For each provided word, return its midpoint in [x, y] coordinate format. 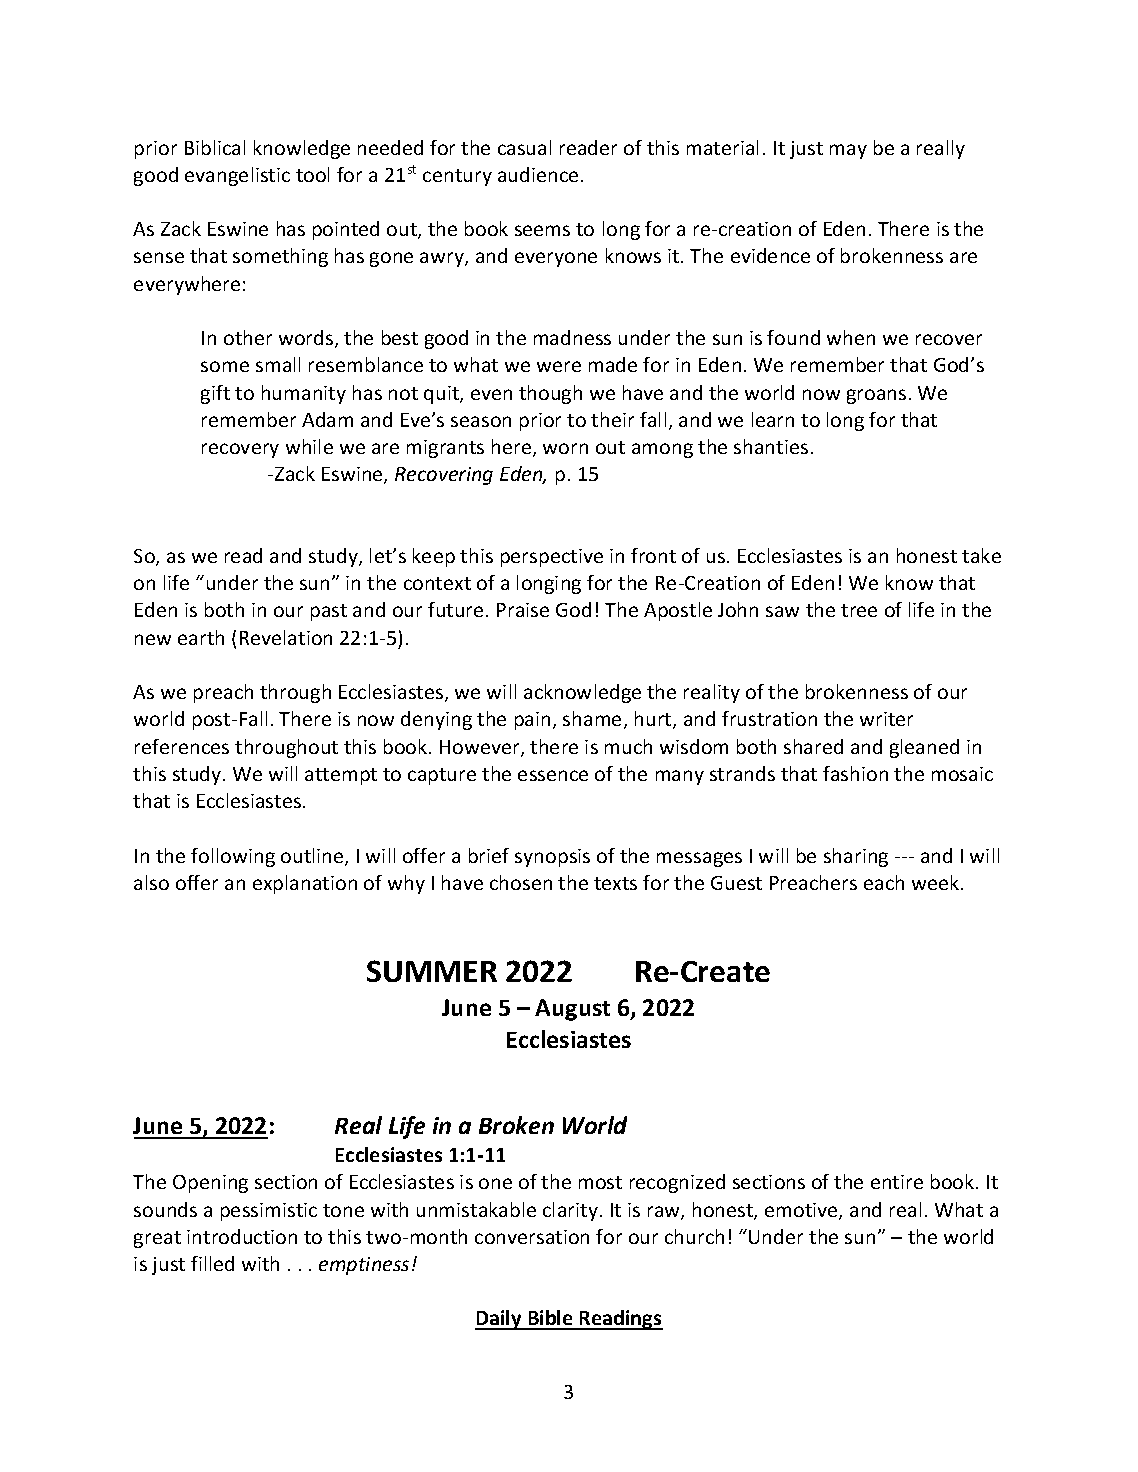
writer [886, 719]
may [848, 151]
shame [592, 718]
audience [538, 174]
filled [212, 1263]
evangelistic [237, 176]
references [182, 746]
